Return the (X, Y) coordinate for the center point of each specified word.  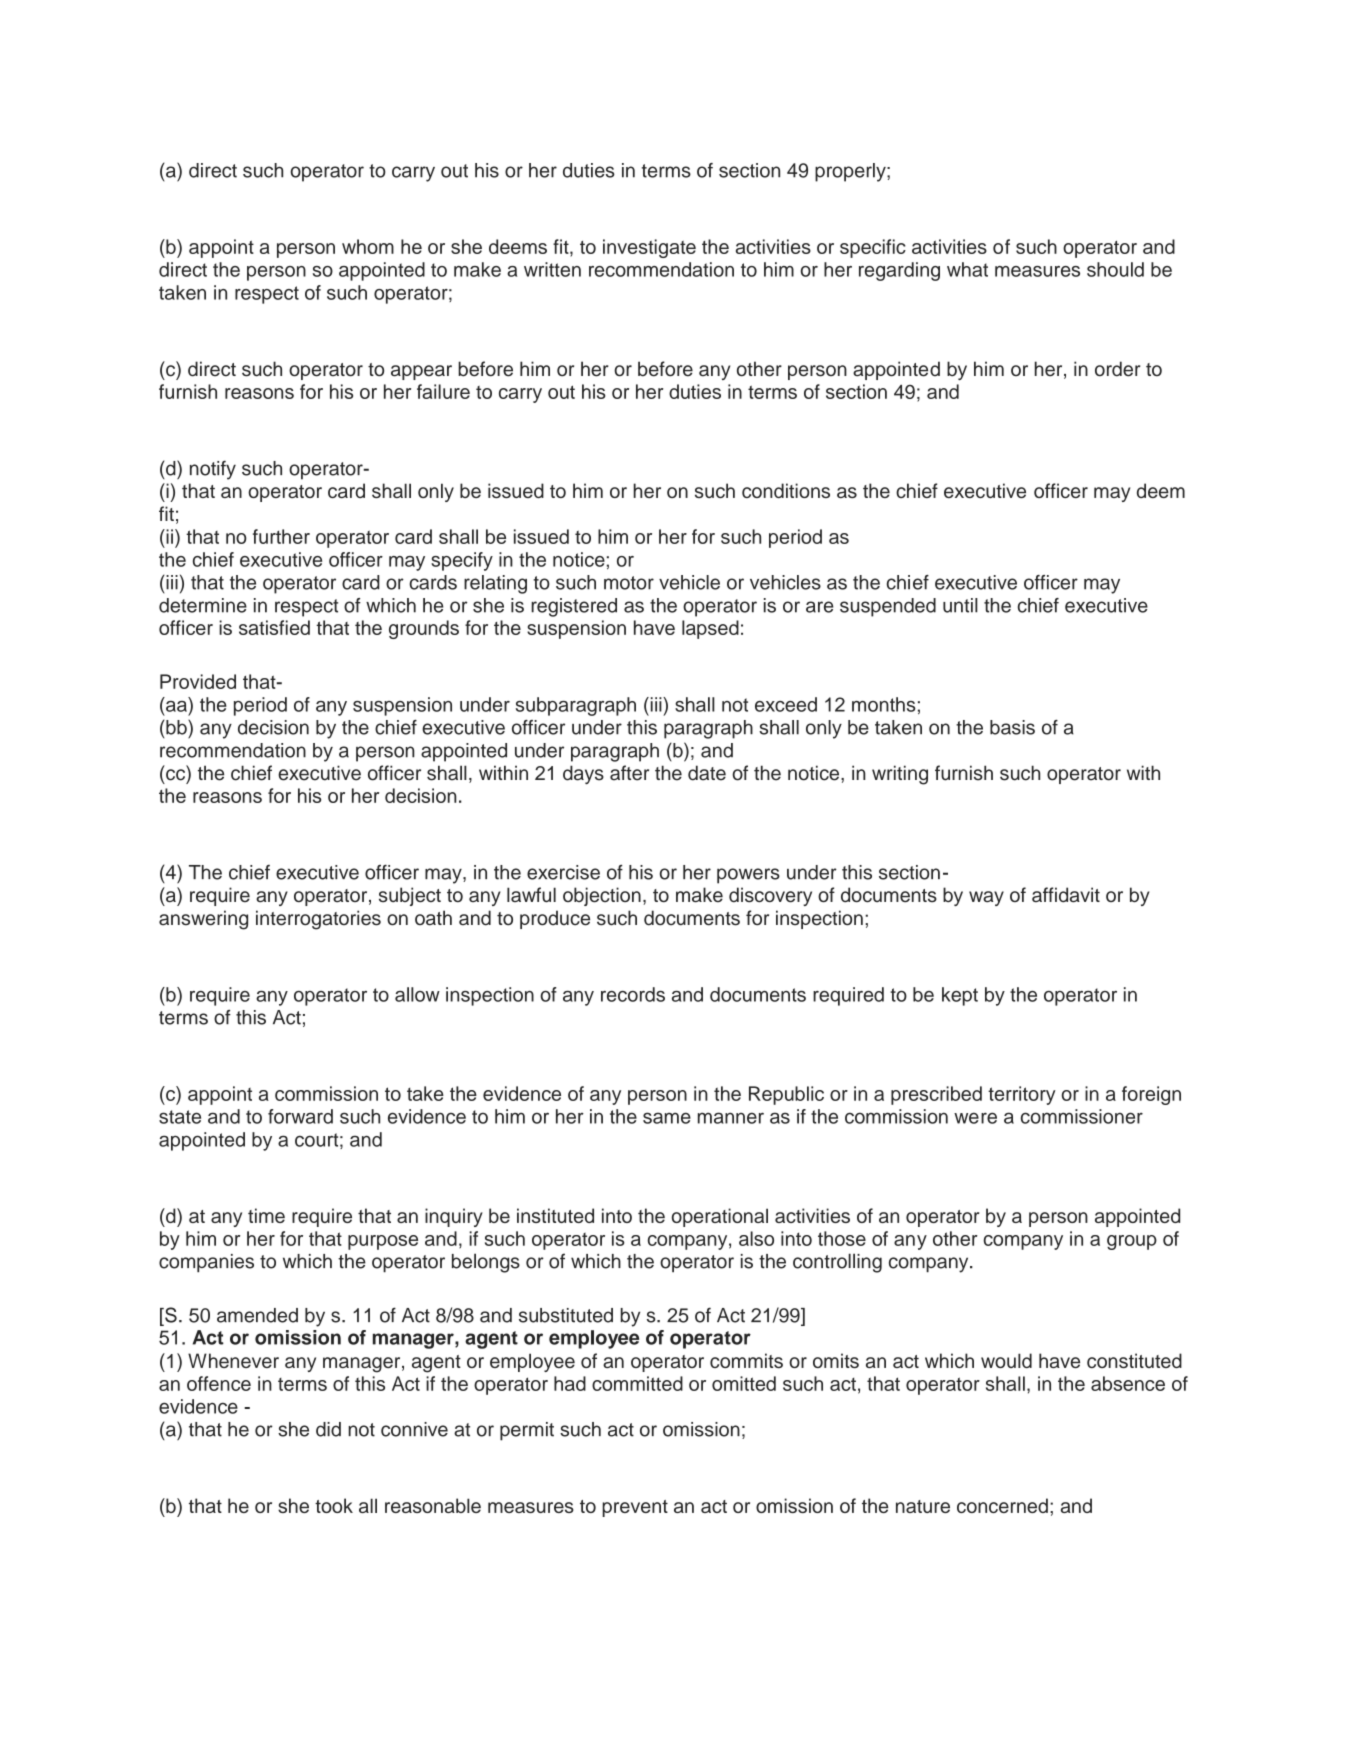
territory (1022, 1095)
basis (1012, 727)
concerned (1002, 1505)
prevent (635, 1508)
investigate (649, 248)
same (667, 1118)
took (334, 1505)
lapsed (710, 629)
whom (368, 246)
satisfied (274, 627)
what (967, 269)
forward (300, 1116)
